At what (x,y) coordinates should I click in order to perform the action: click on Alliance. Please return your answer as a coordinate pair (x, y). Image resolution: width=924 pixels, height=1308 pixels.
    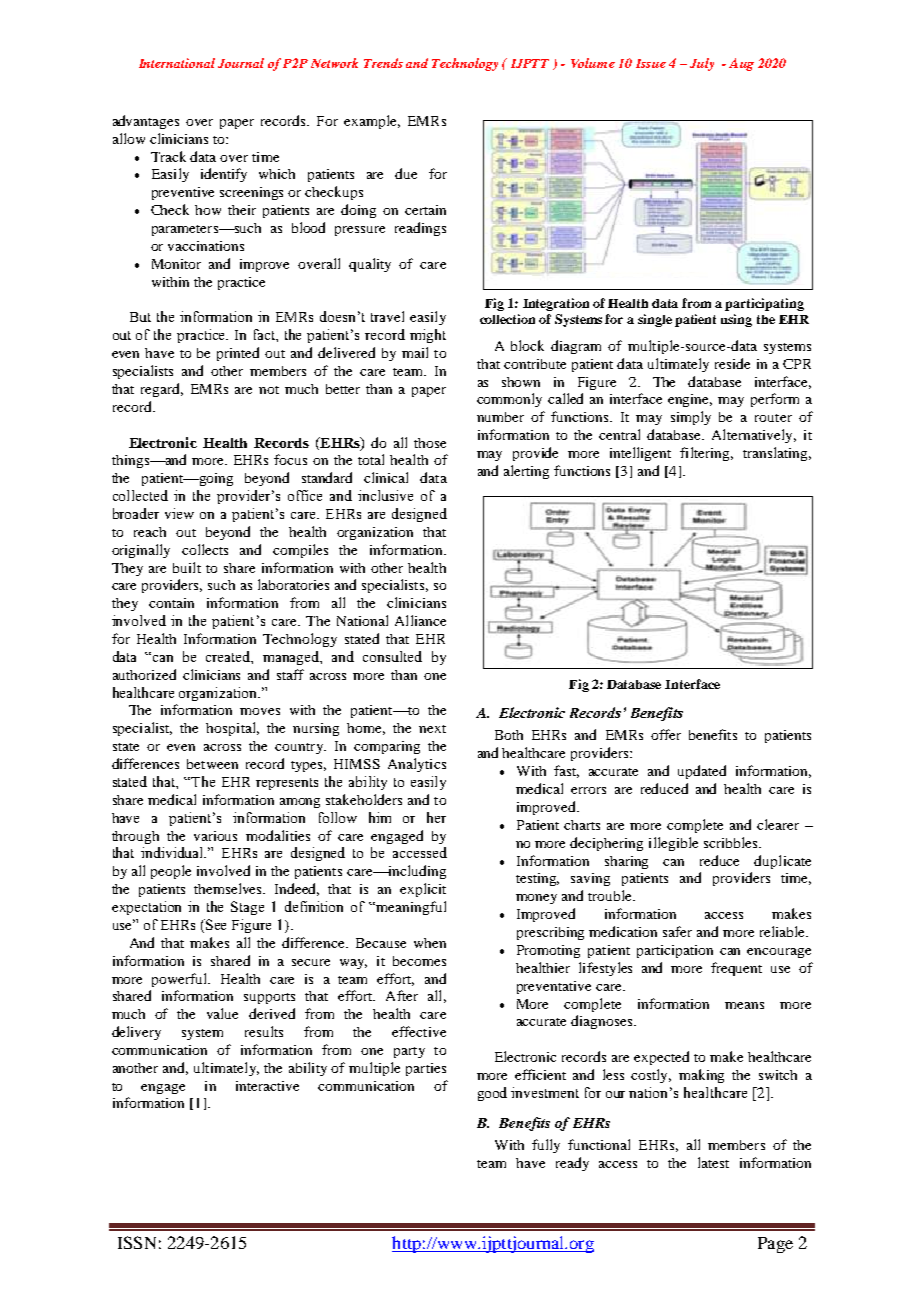
    Looking at the image, I should click on (420, 620).
